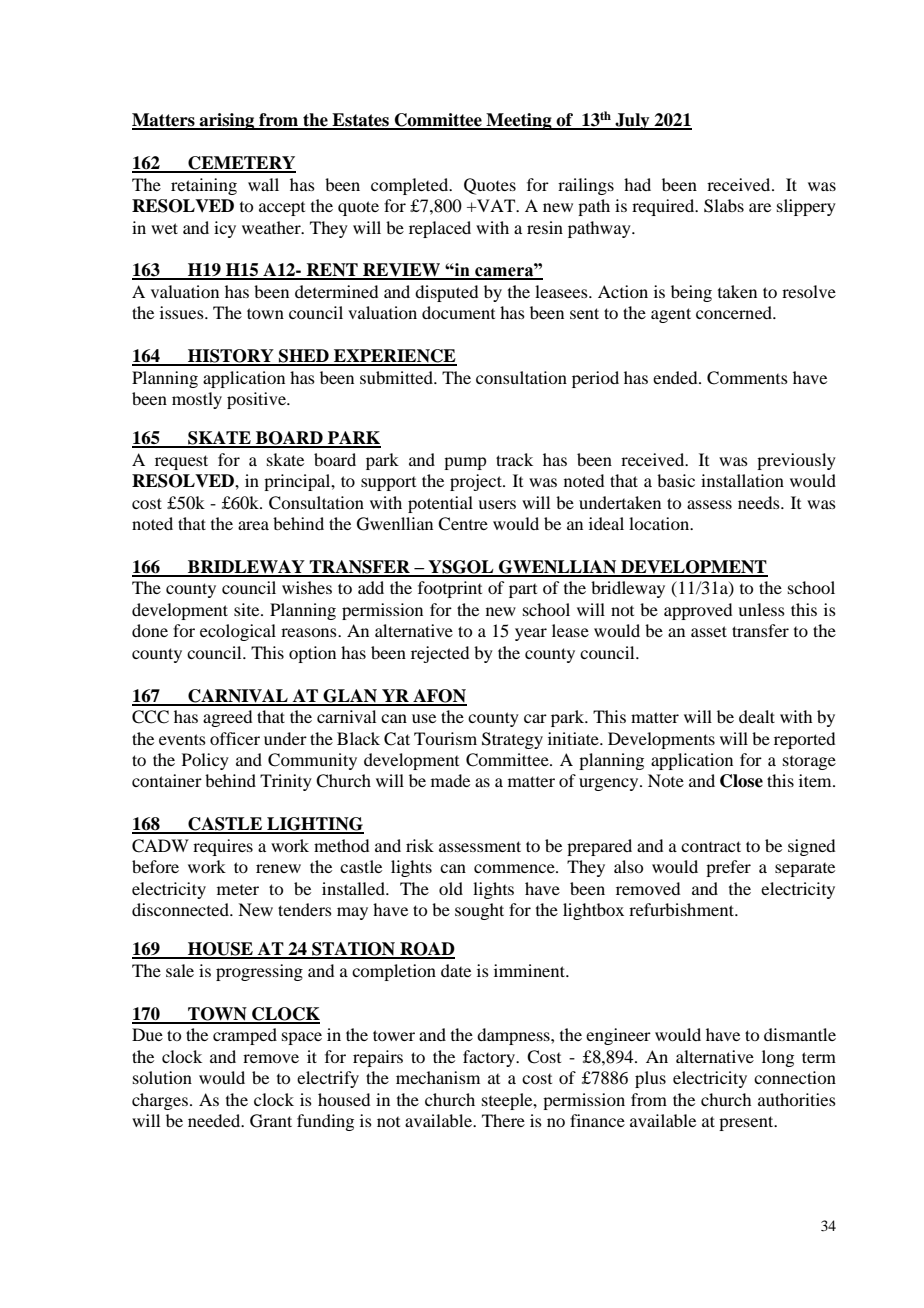 This document has width=924, height=1308. Describe the element at coordinates (227, 121) in the document. I see `arising` at that location.
